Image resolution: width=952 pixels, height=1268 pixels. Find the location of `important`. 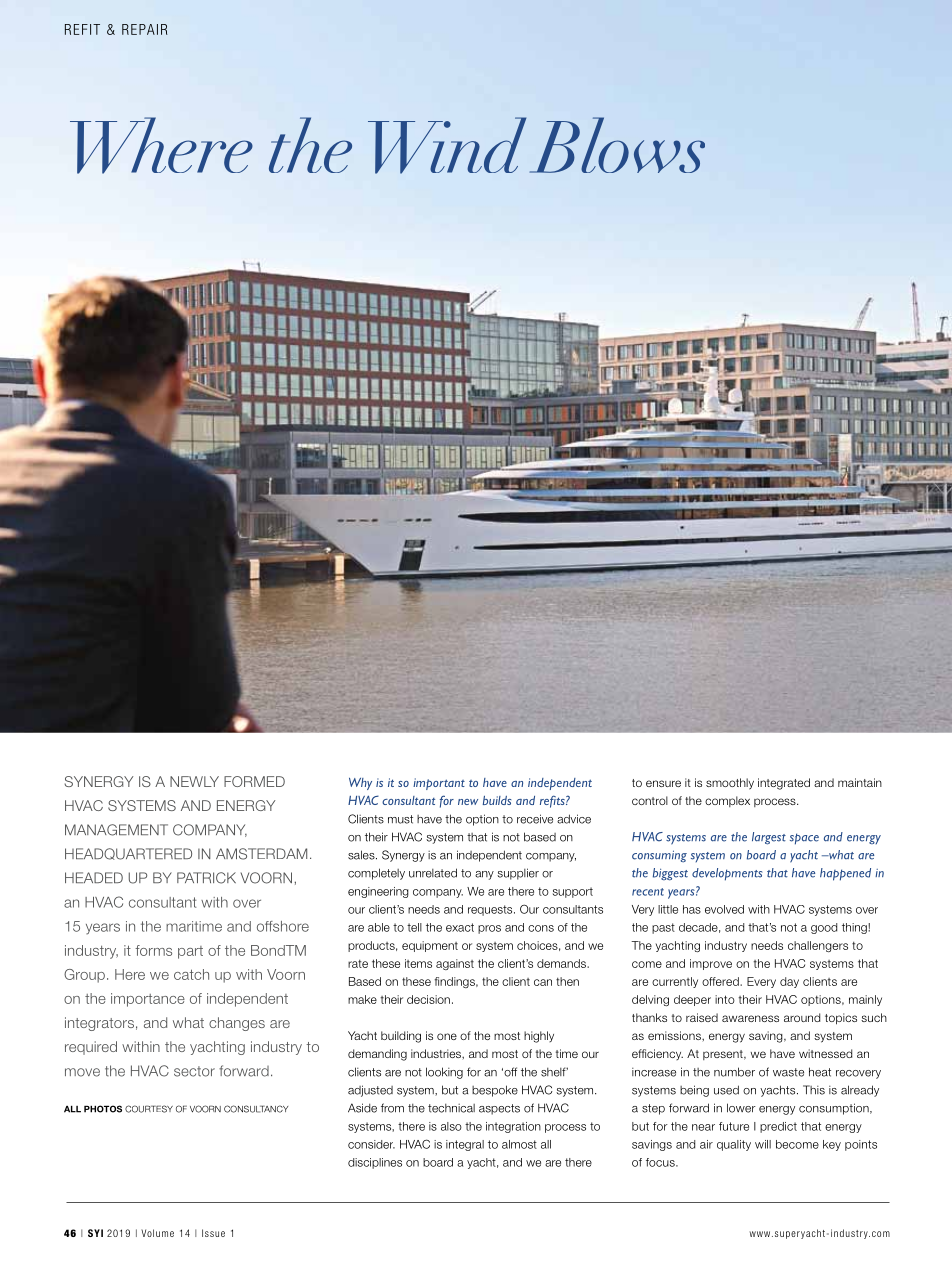

important is located at coordinates (439, 784).
